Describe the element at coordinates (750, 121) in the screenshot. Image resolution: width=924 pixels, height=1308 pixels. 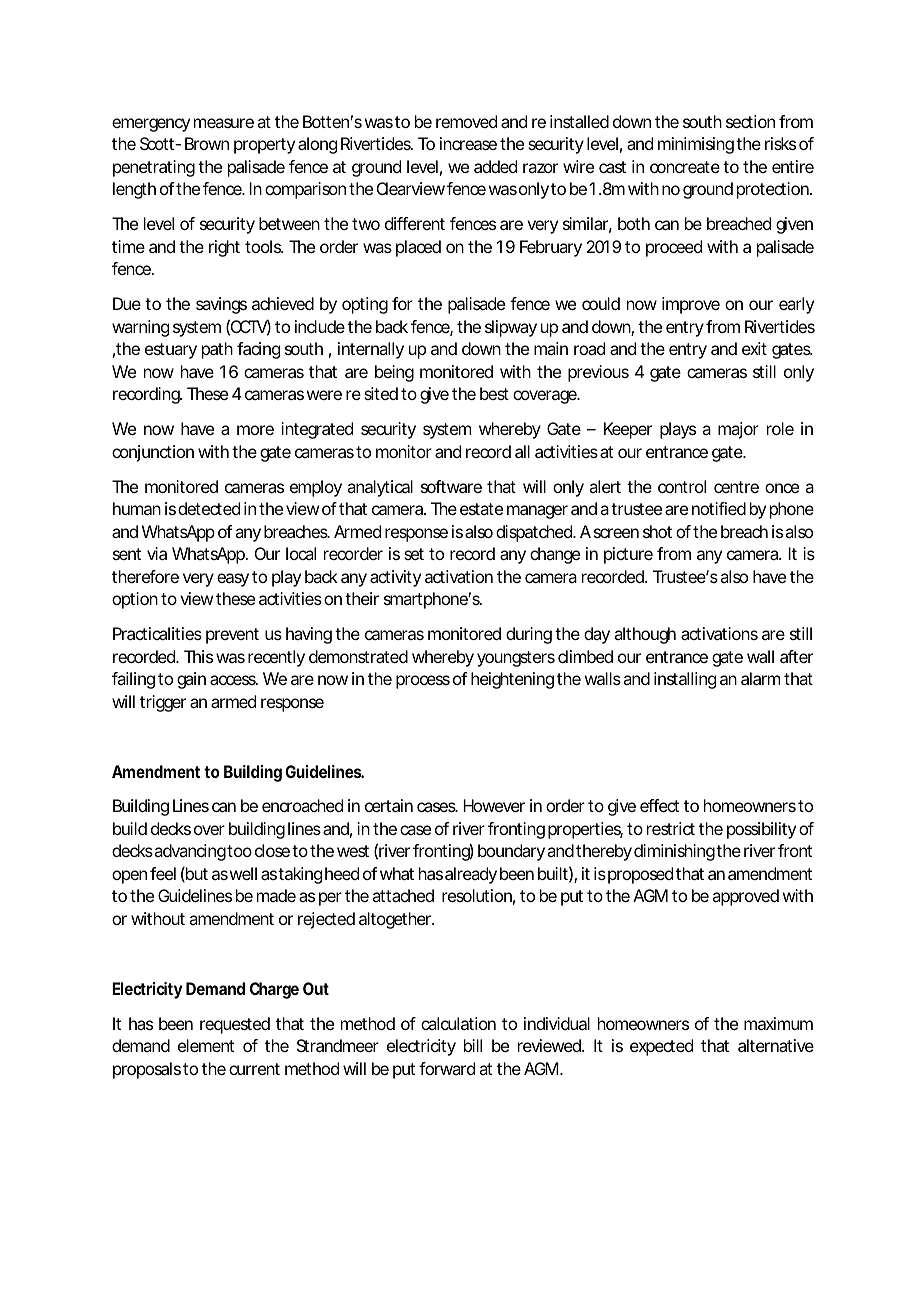
I see `section` at that location.
